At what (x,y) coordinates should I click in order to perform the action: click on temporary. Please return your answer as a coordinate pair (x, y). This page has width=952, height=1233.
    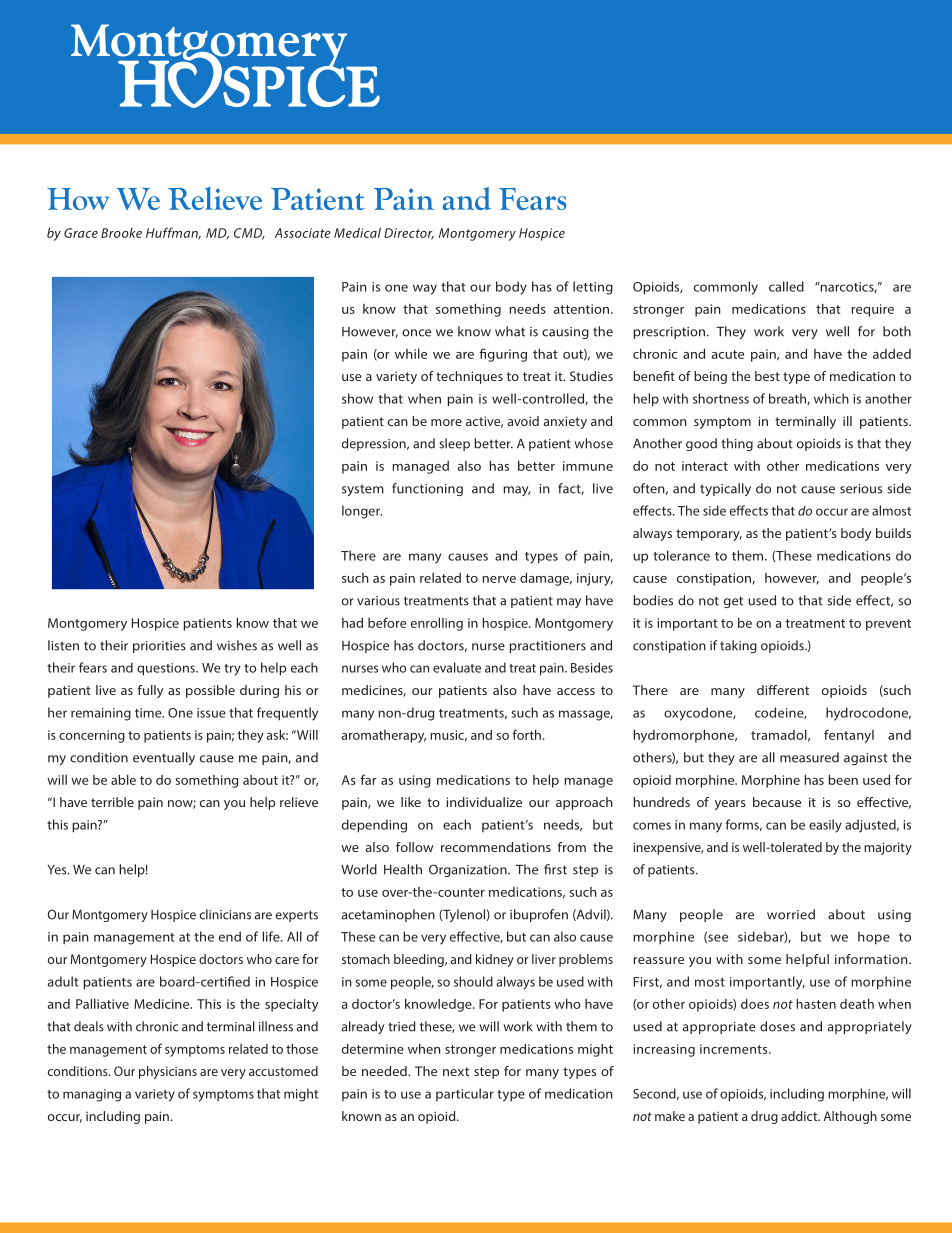
    Looking at the image, I should click on (709, 535).
